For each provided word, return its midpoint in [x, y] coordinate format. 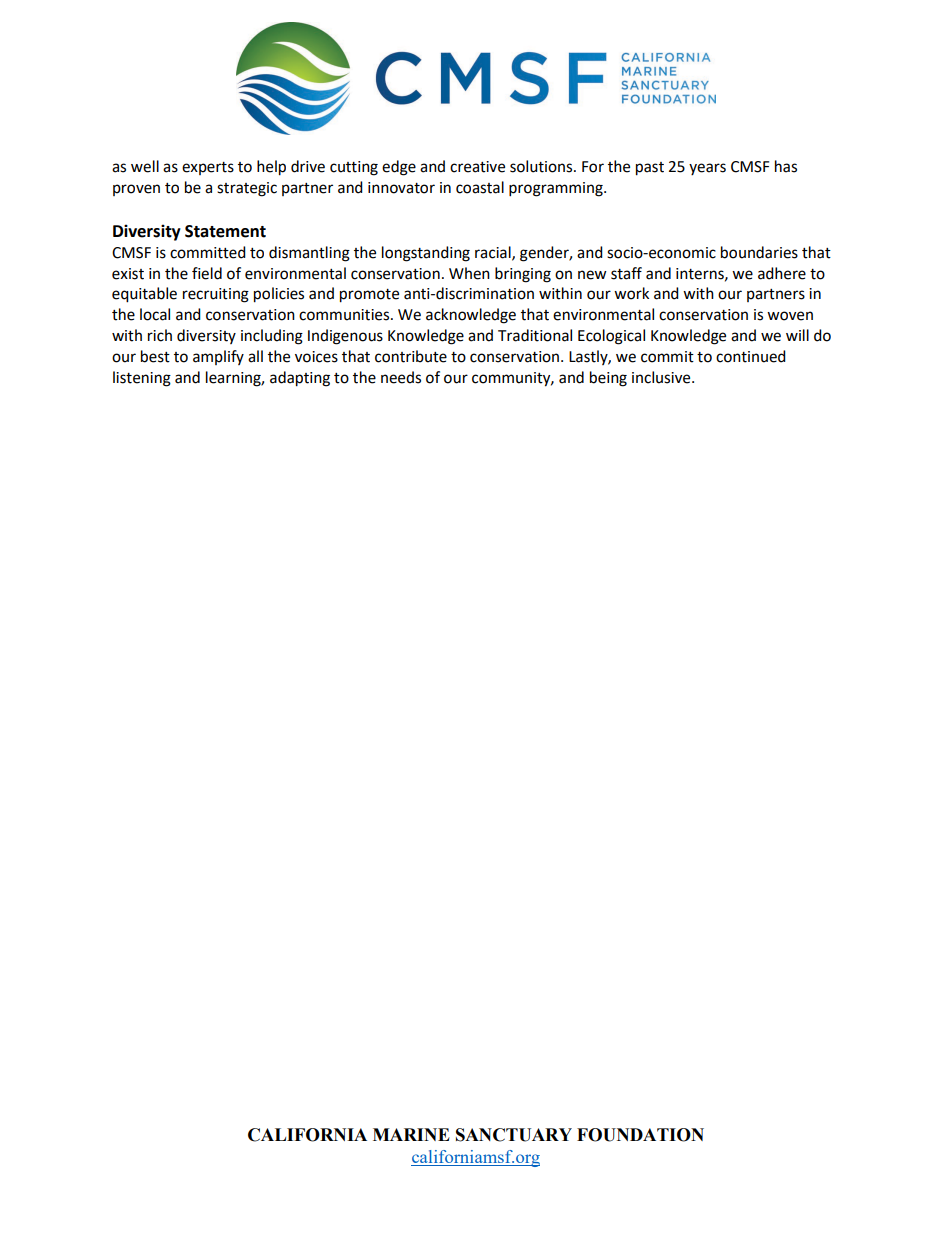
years [707, 169]
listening [142, 379]
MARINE [411, 1134]
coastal [480, 187]
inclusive [662, 377]
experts [208, 168]
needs [401, 377]
